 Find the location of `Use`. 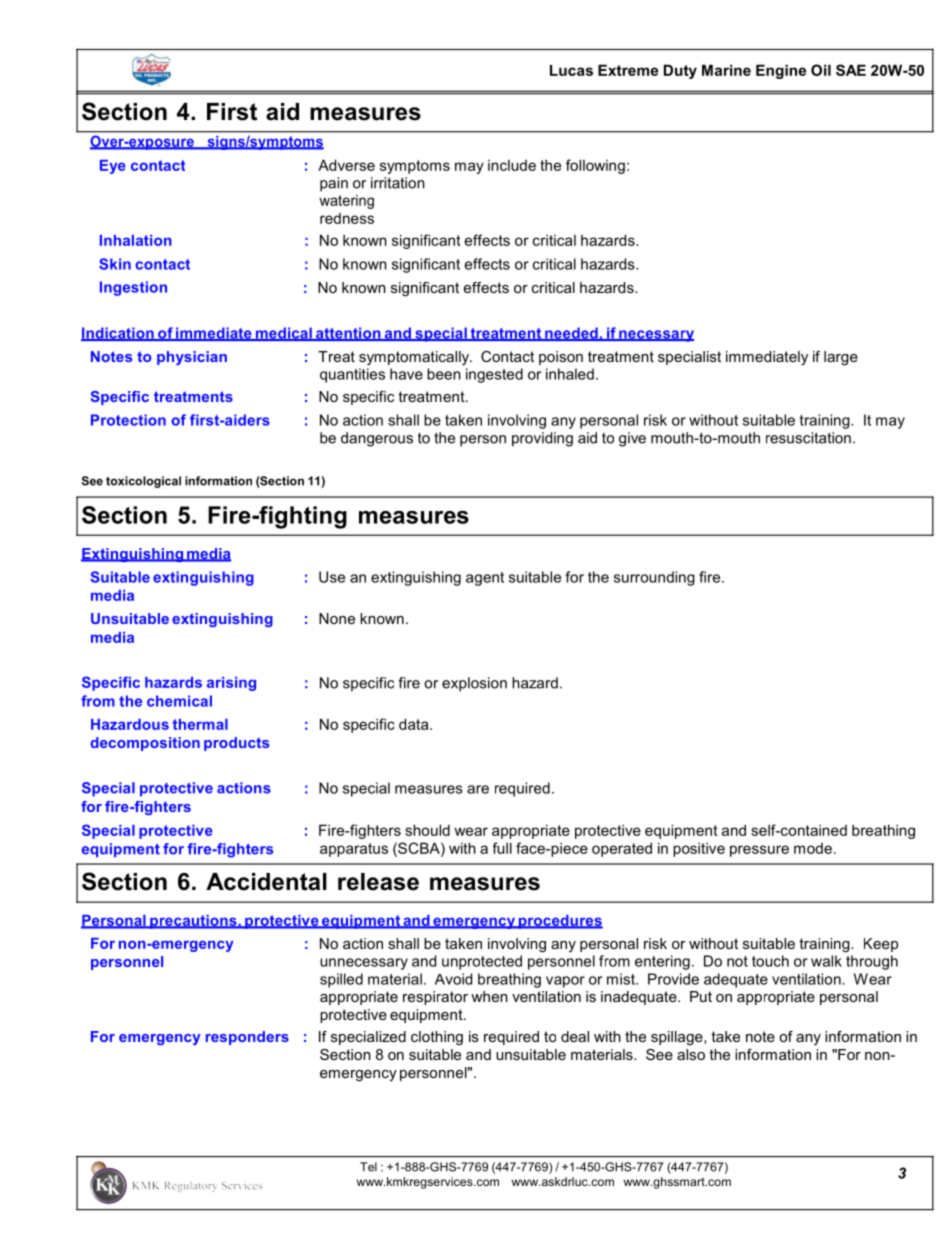

Use is located at coordinates (332, 577).
